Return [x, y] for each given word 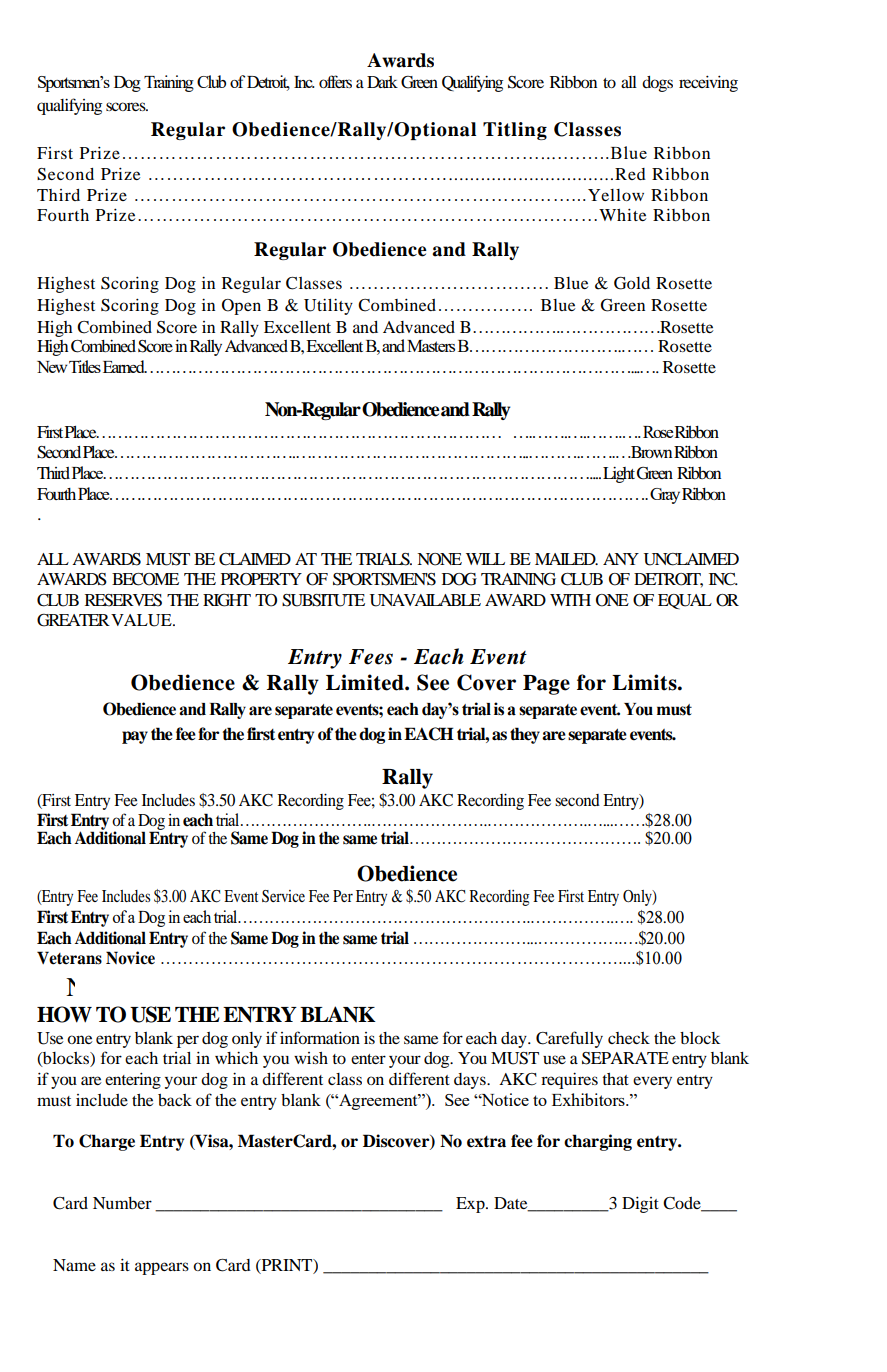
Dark [382, 82]
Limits [645, 682]
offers [335, 81]
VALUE [142, 620]
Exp [471, 1205]
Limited [366, 682]
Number [122, 1203]
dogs [657, 84]
